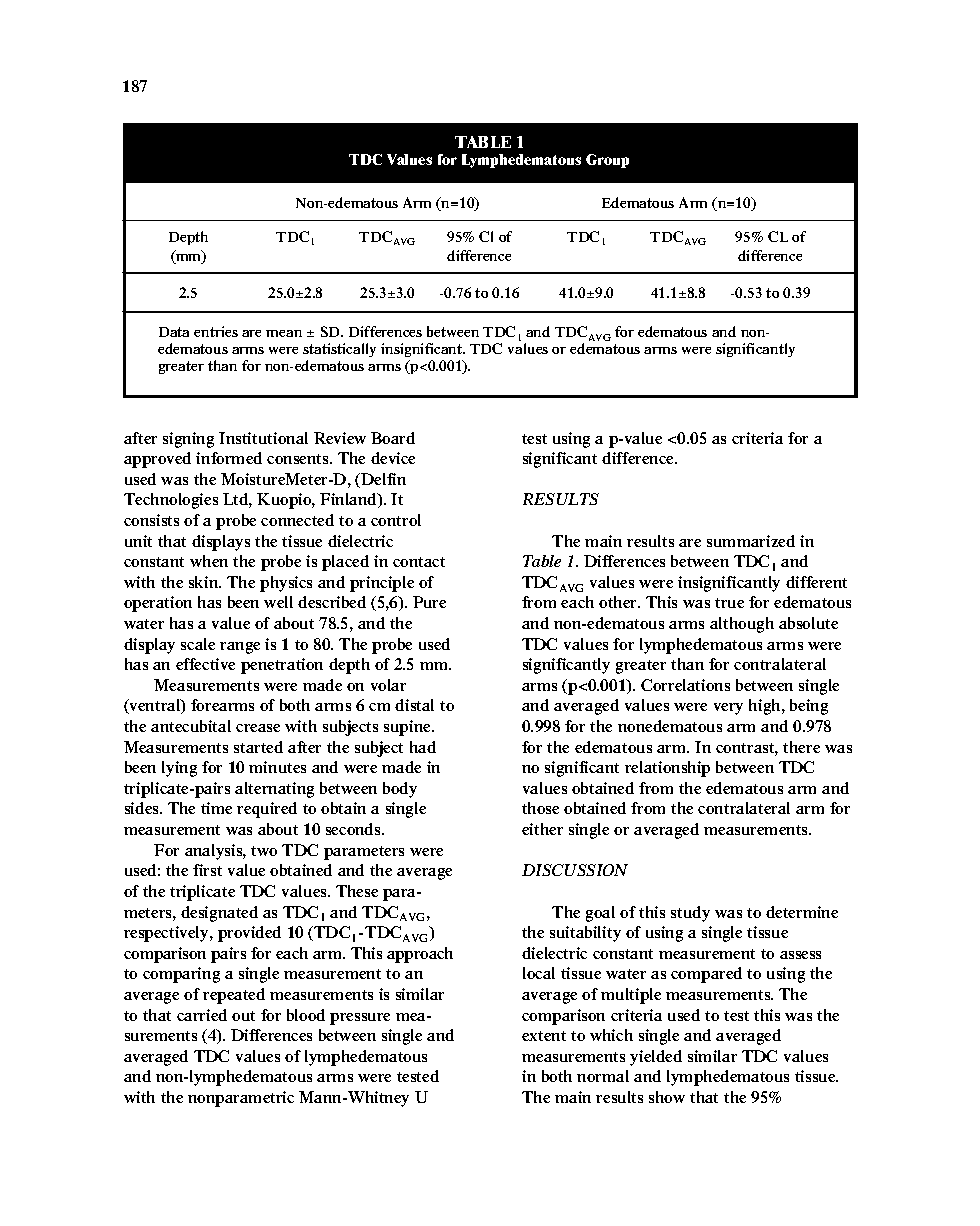 This document has width=980, height=1226. I want to click on distal, so click(414, 705).
